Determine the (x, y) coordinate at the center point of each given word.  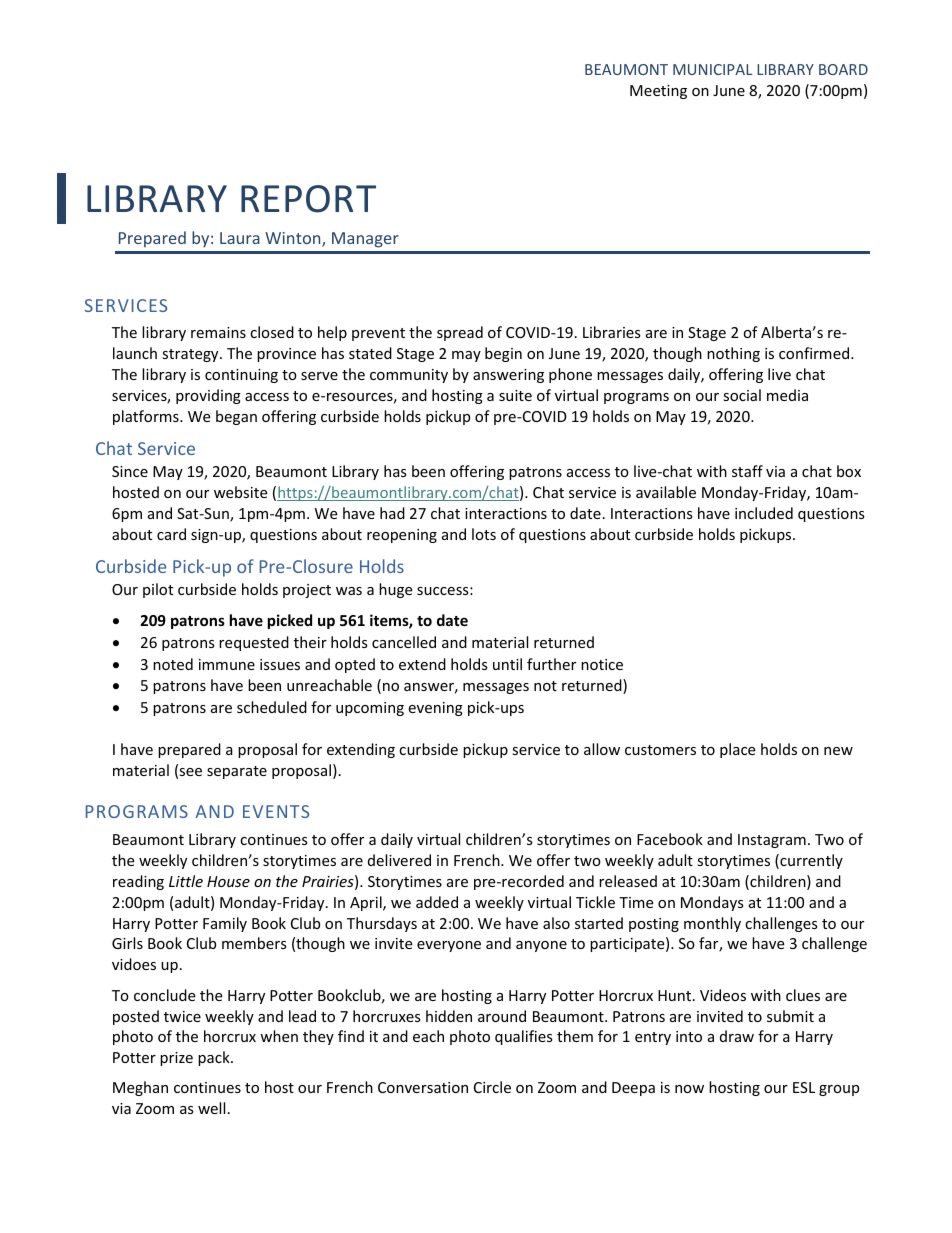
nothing (733, 354)
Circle (492, 1087)
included (764, 513)
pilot (158, 590)
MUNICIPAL (713, 69)
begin (503, 354)
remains (218, 332)
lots (484, 534)
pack (215, 1058)
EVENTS (276, 811)
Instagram (772, 841)
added (437, 902)
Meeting (658, 92)
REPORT (308, 199)
